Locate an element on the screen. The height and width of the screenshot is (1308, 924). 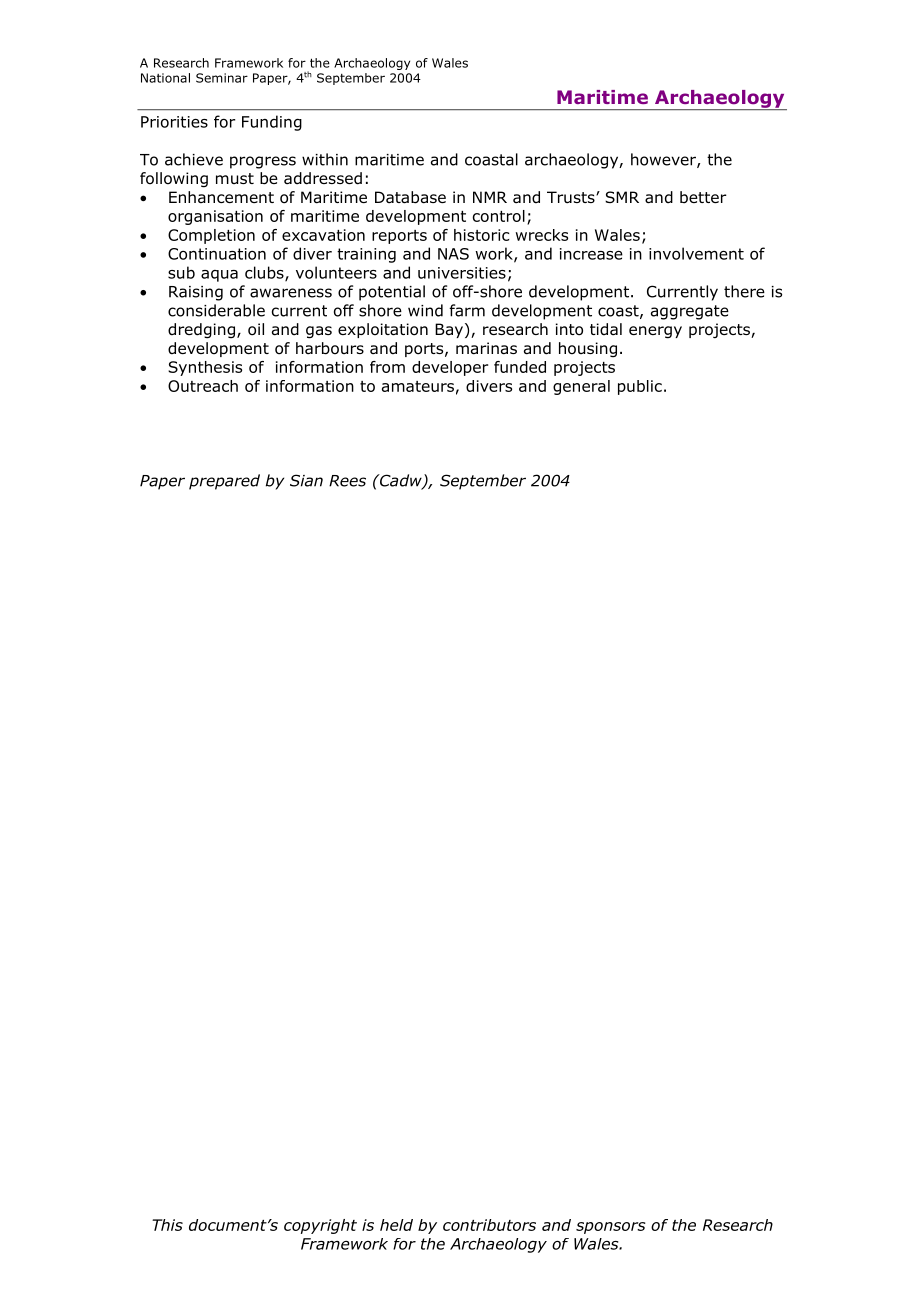
better is located at coordinates (703, 197).
